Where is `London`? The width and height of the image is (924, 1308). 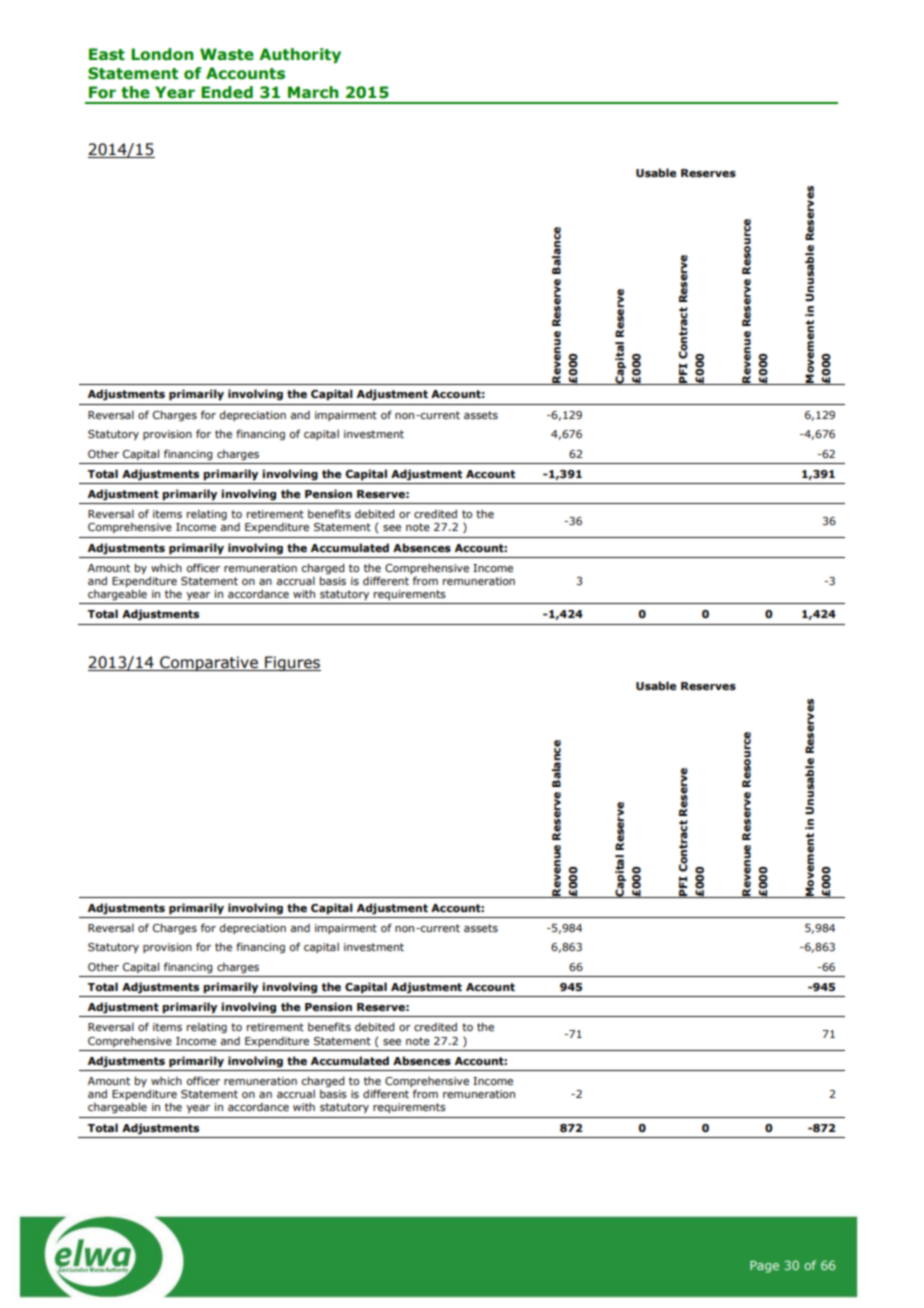 London is located at coordinates (162, 54).
